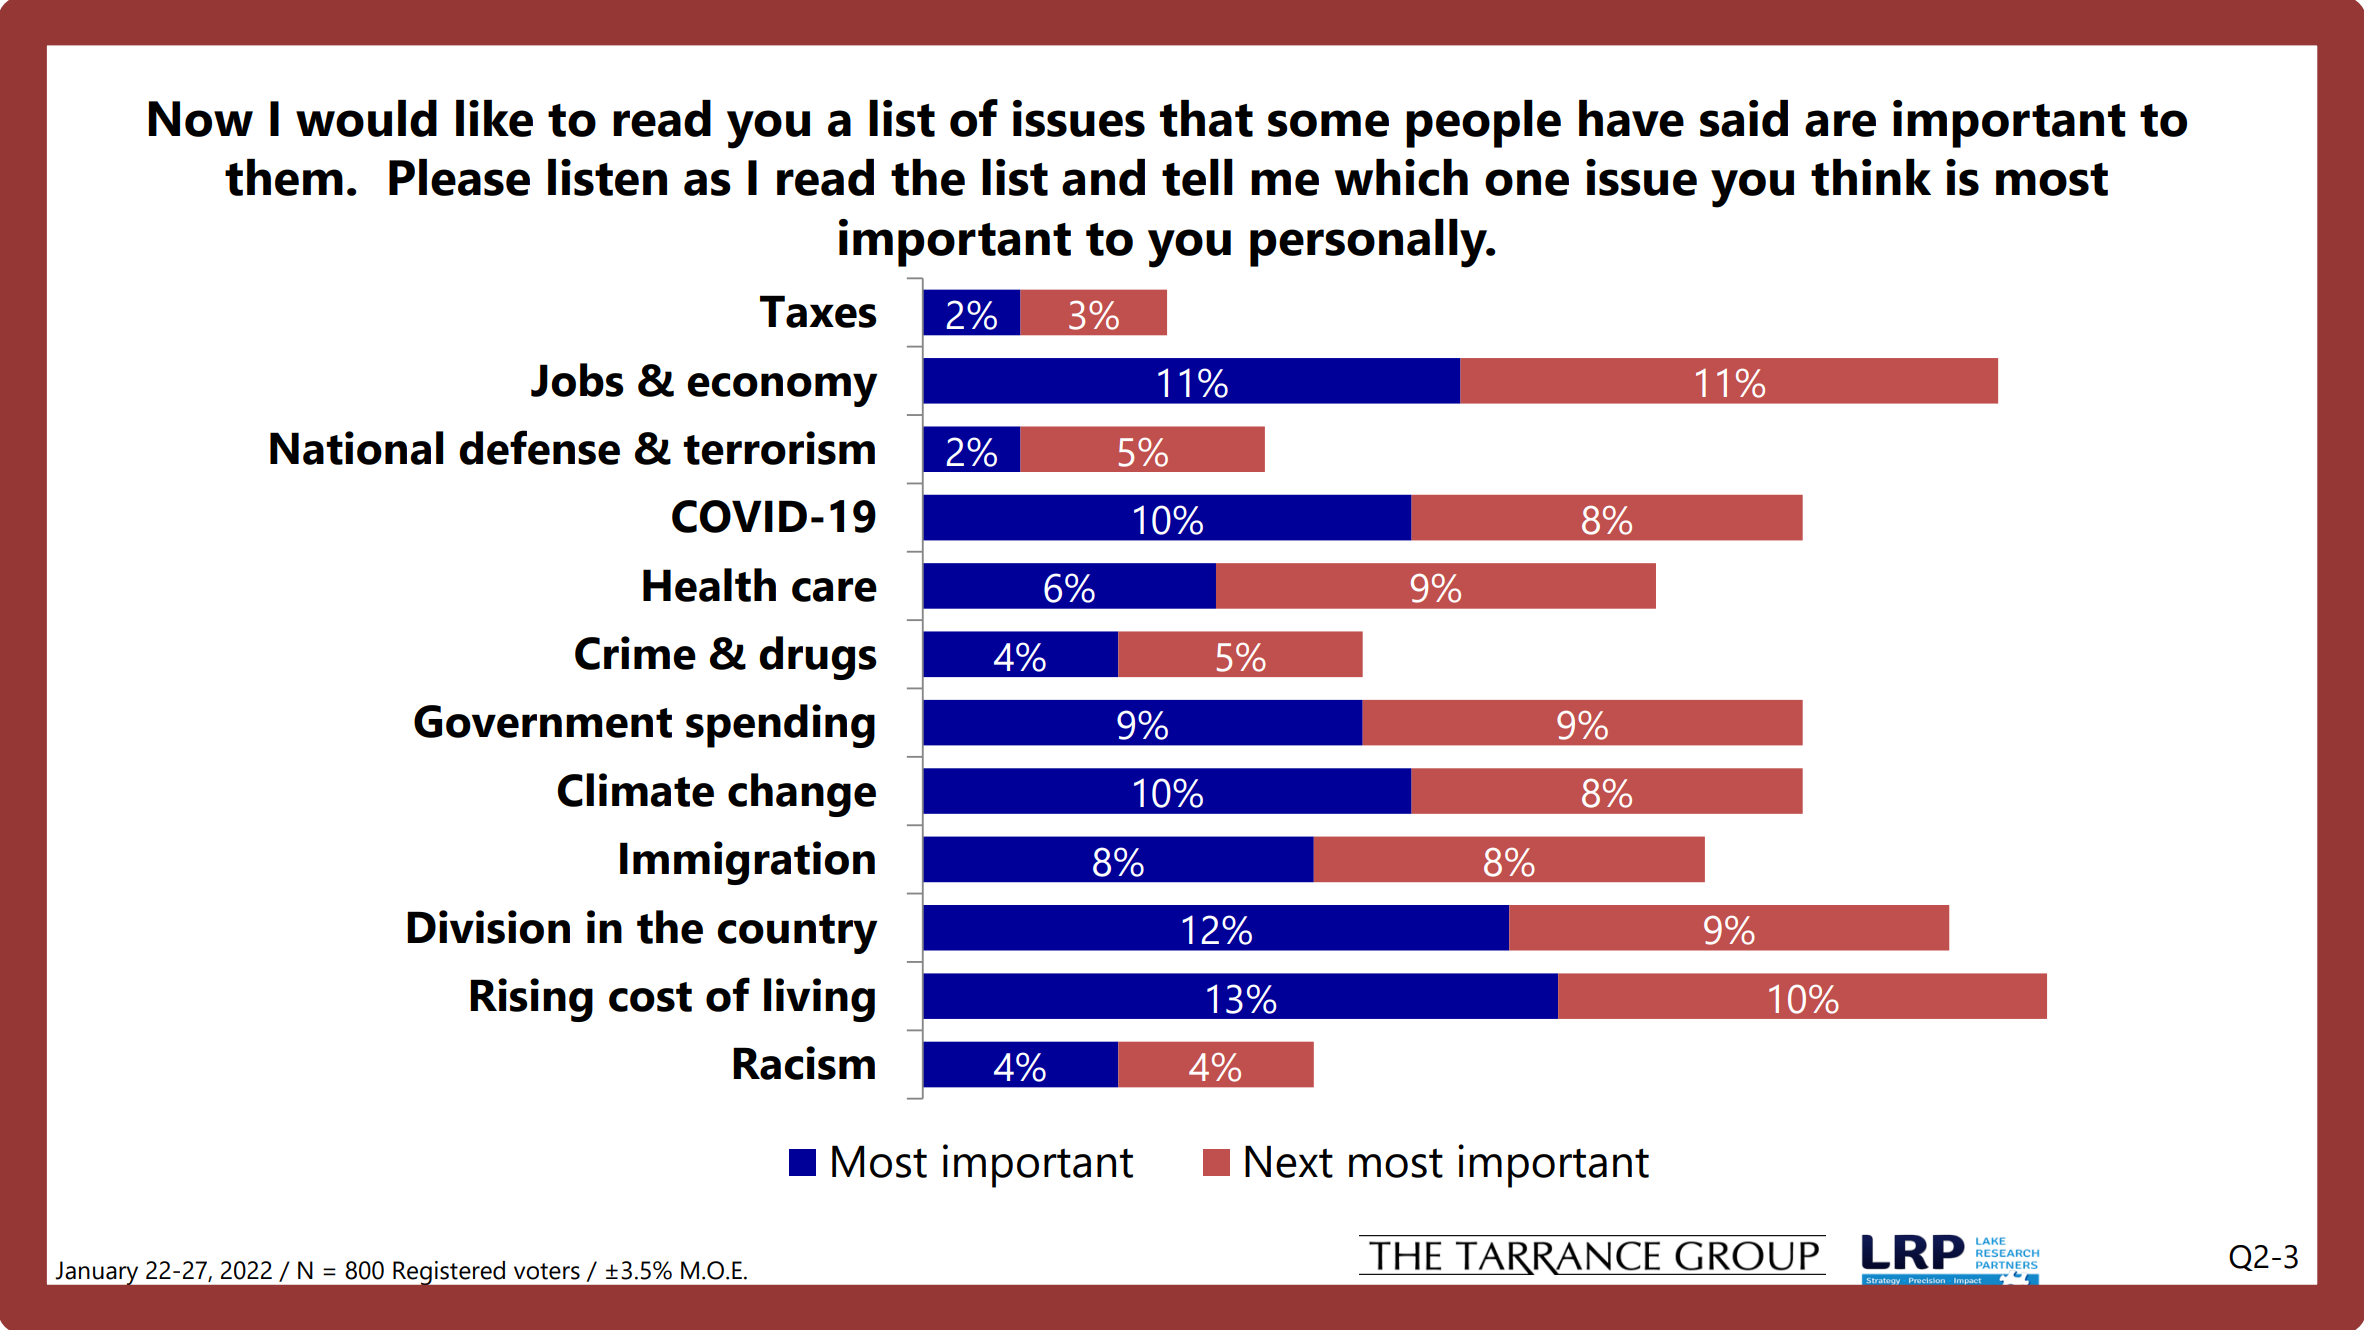 This screenshot has width=2364, height=1330. Describe the element at coordinates (1289, 1161) in the screenshot. I see `Next` at that location.
